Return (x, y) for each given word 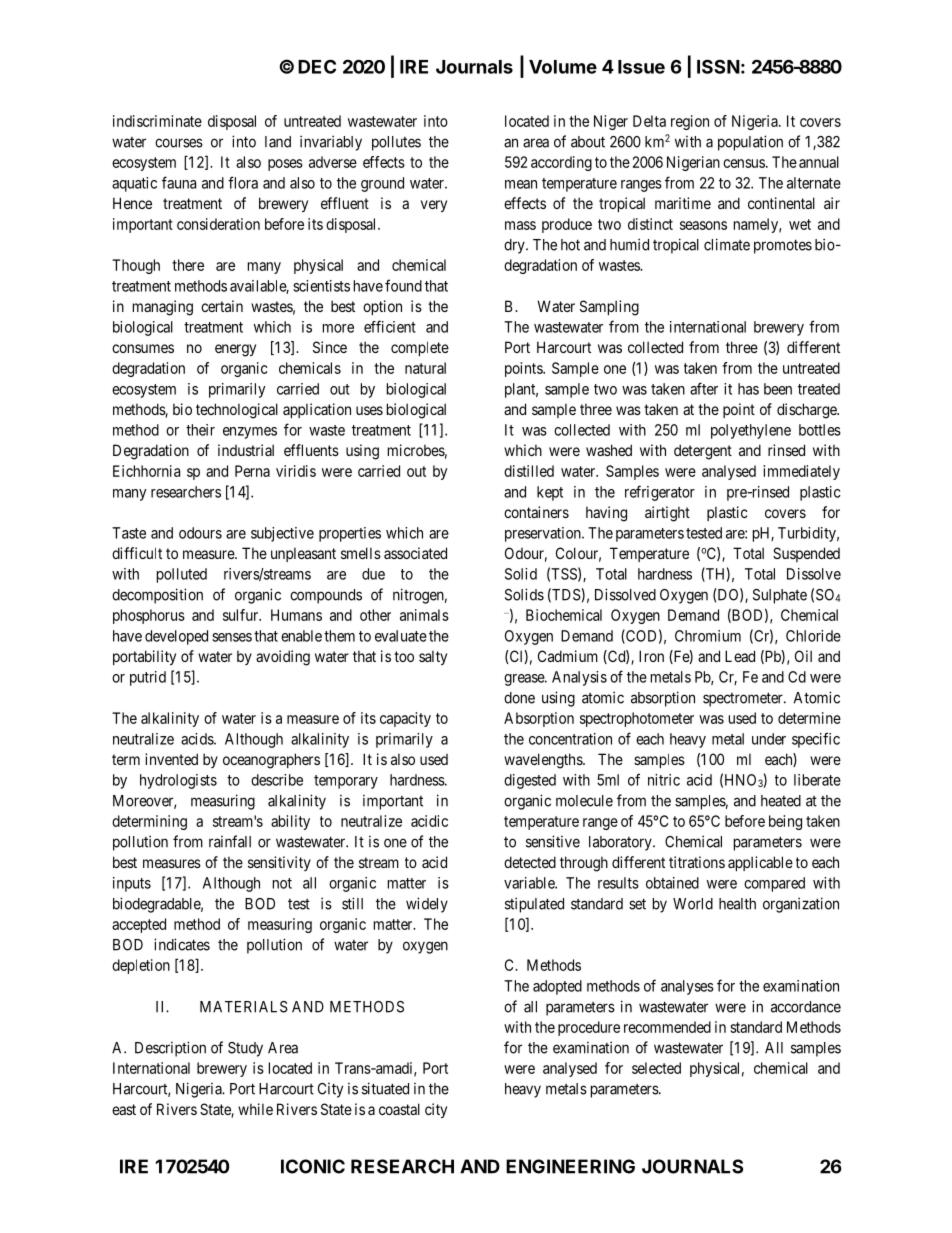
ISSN (718, 66)
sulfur (242, 615)
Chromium (708, 636)
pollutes (396, 143)
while (255, 1109)
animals (424, 615)
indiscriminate (157, 121)
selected (656, 1068)
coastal (399, 1109)
